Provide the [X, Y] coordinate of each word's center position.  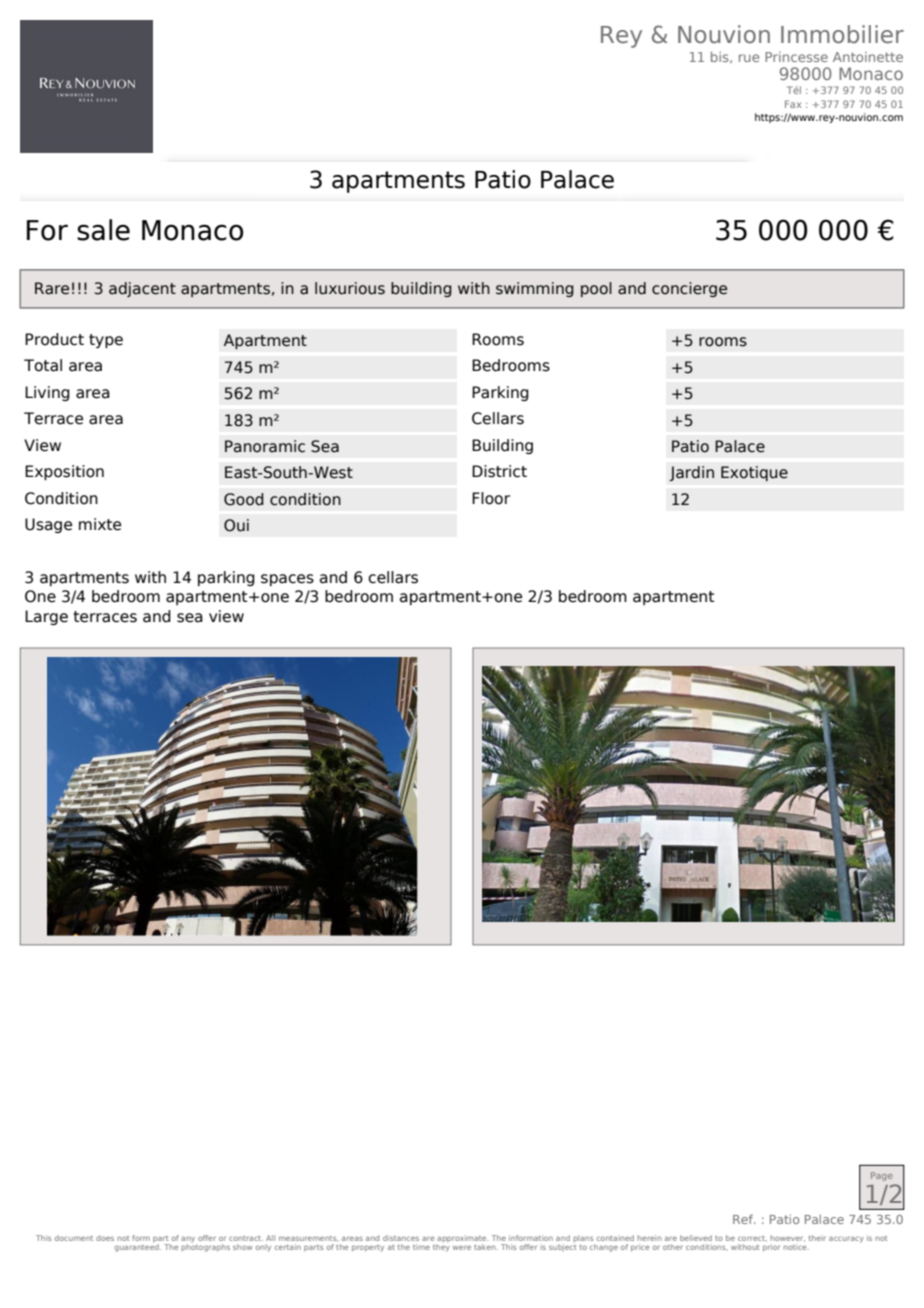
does [105, 1238]
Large [46, 617]
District [499, 471]
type [106, 341]
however [787, 1238]
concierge [689, 289]
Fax [793, 104]
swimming [535, 289]
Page [882, 1176]
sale [103, 230]
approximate [462, 1240]
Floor [491, 498]
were [462, 1248]
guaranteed [138, 1248]
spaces [287, 580]
